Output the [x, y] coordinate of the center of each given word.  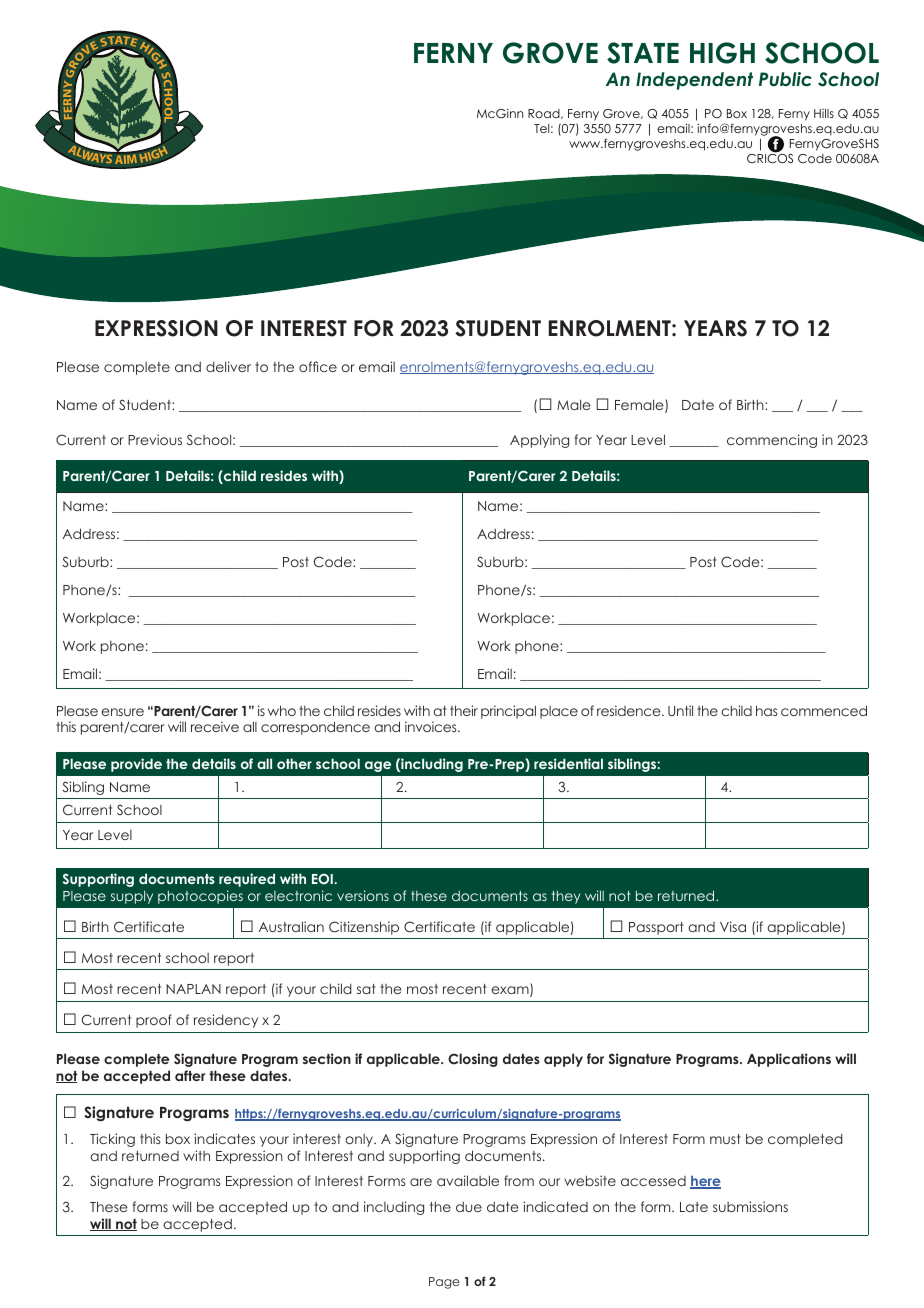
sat [366, 989]
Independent [694, 81]
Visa [733, 926]
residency [226, 1021]
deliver [228, 366]
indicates [224, 1138]
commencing [772, 441]
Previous [155, 439]
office [318, 366]
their [464, 710]
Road [545, 114]
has [766, 710]
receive [215, 726]
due [469, 1207]
